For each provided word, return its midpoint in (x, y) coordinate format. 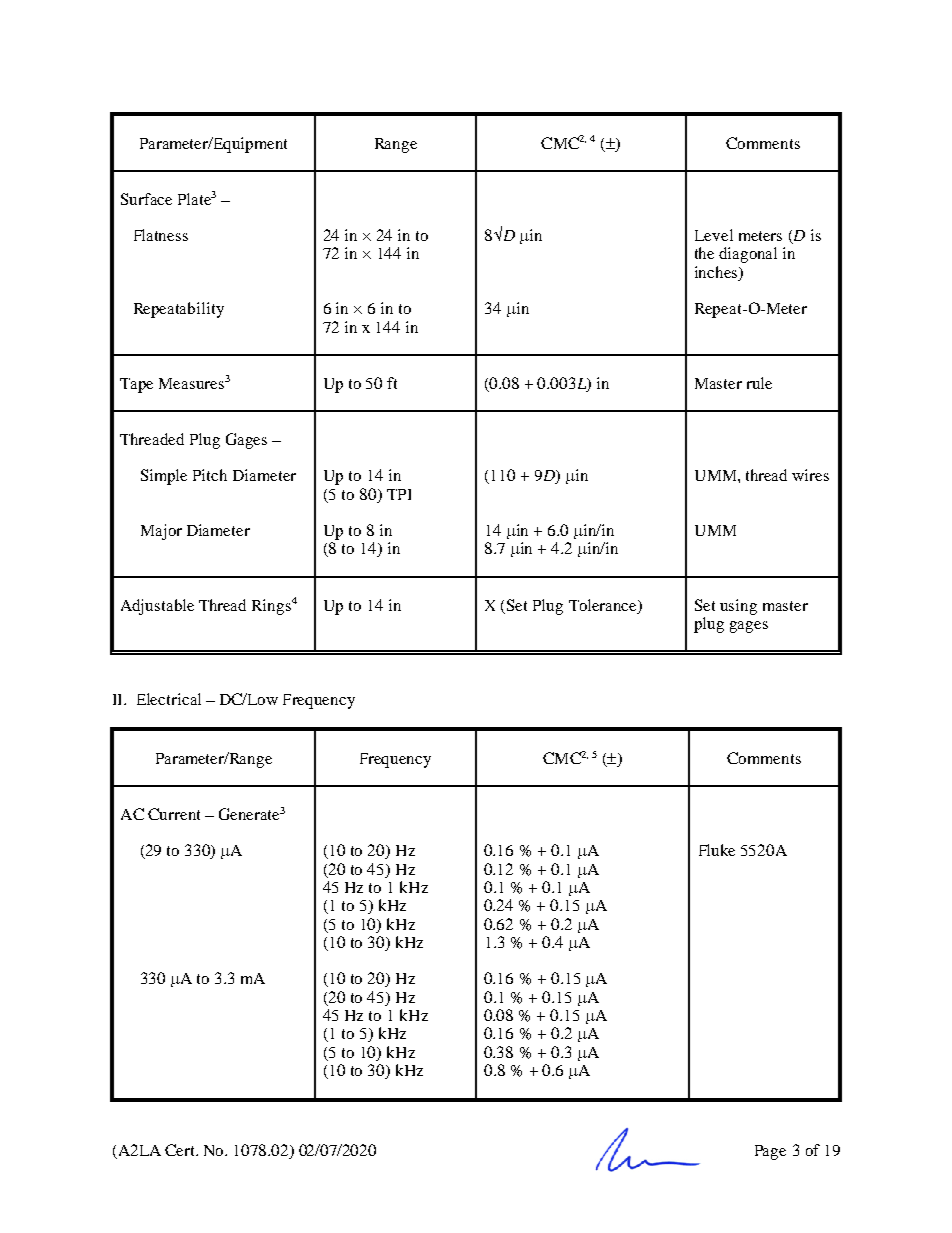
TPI (399, 494)
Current (174, 814)
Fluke (717, 850)
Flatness (161, 235)
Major (161, 532)
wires (810, 475)
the (704, 253)
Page (770, 1152)
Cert (181, 1150)
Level (714, 235)
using (738, 607)
